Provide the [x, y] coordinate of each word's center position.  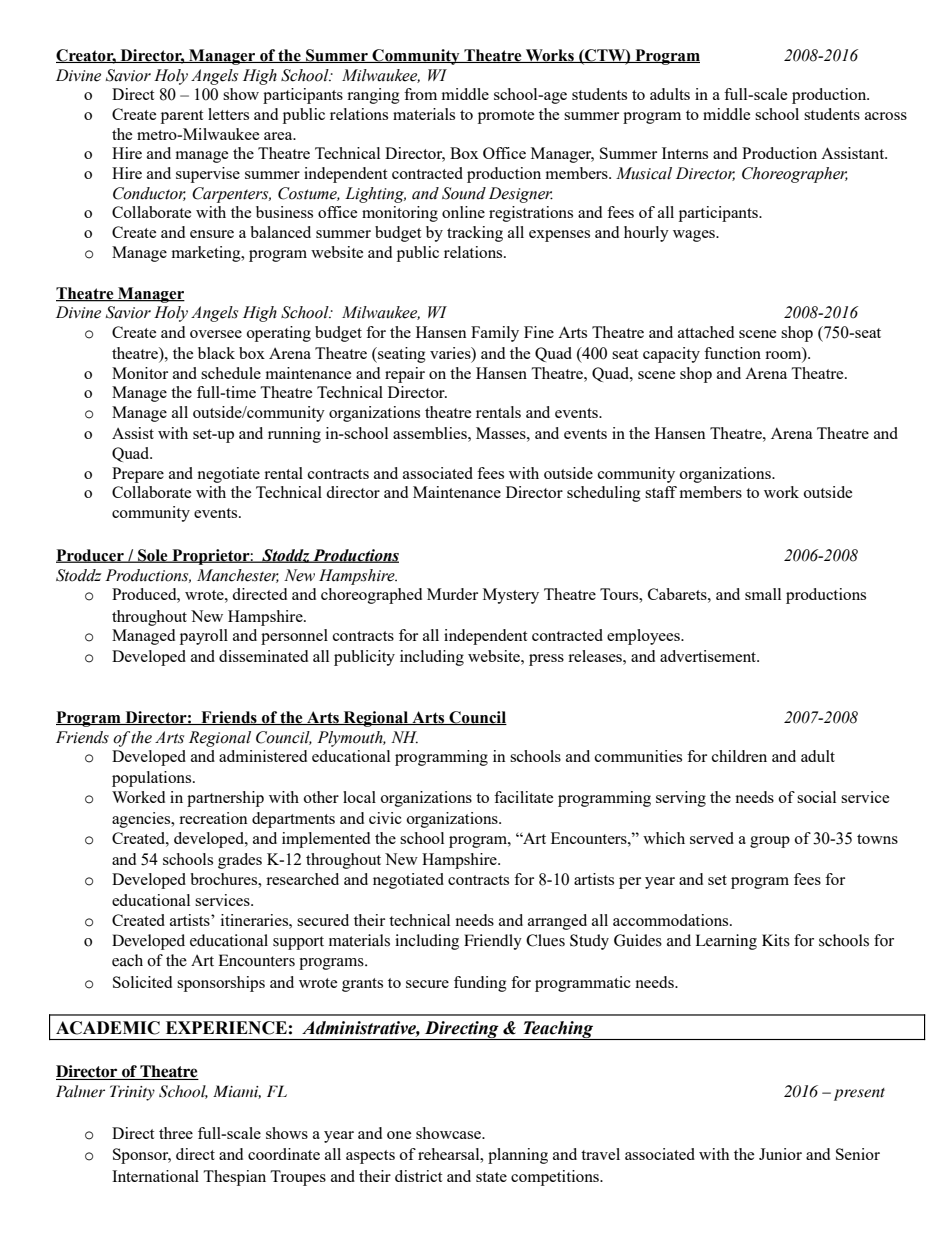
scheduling [604, 494]
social [816, 797]
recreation [213, 818]
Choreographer [795, 175]
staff [661, 492]
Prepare [138, 475]
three [176, 1133]
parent [182, 117]
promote [506, 117]
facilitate [523, 797]
